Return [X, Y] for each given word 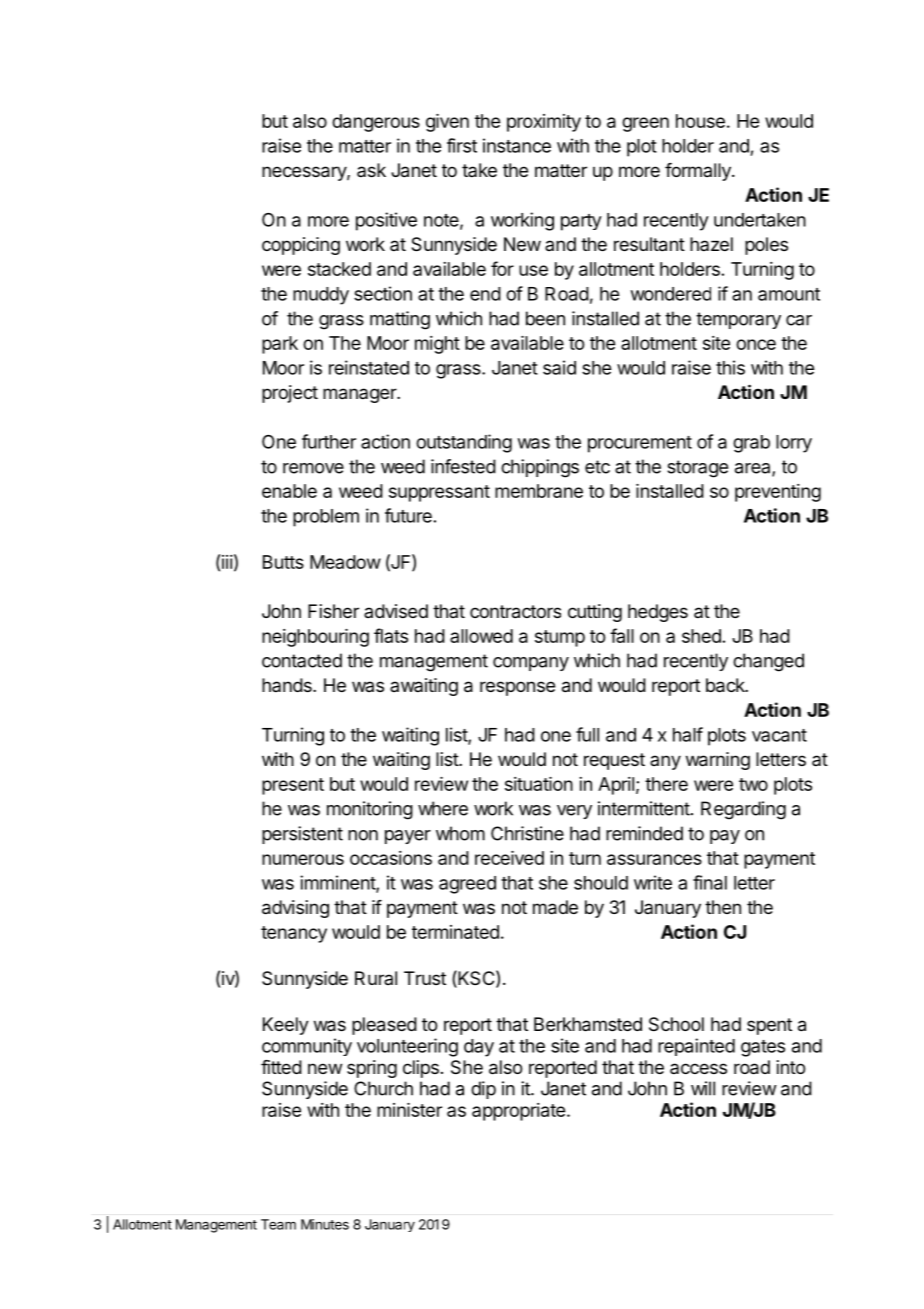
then [723, 907]
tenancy [294, 934]
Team [278, 1224]
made [555, 907]
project [290, 394]
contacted [302, 660]
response [517, 688]
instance [517, 145]
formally [699, 172]
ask [371, 170]
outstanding [464, 443]
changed [768, 662]
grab [751, 444]
